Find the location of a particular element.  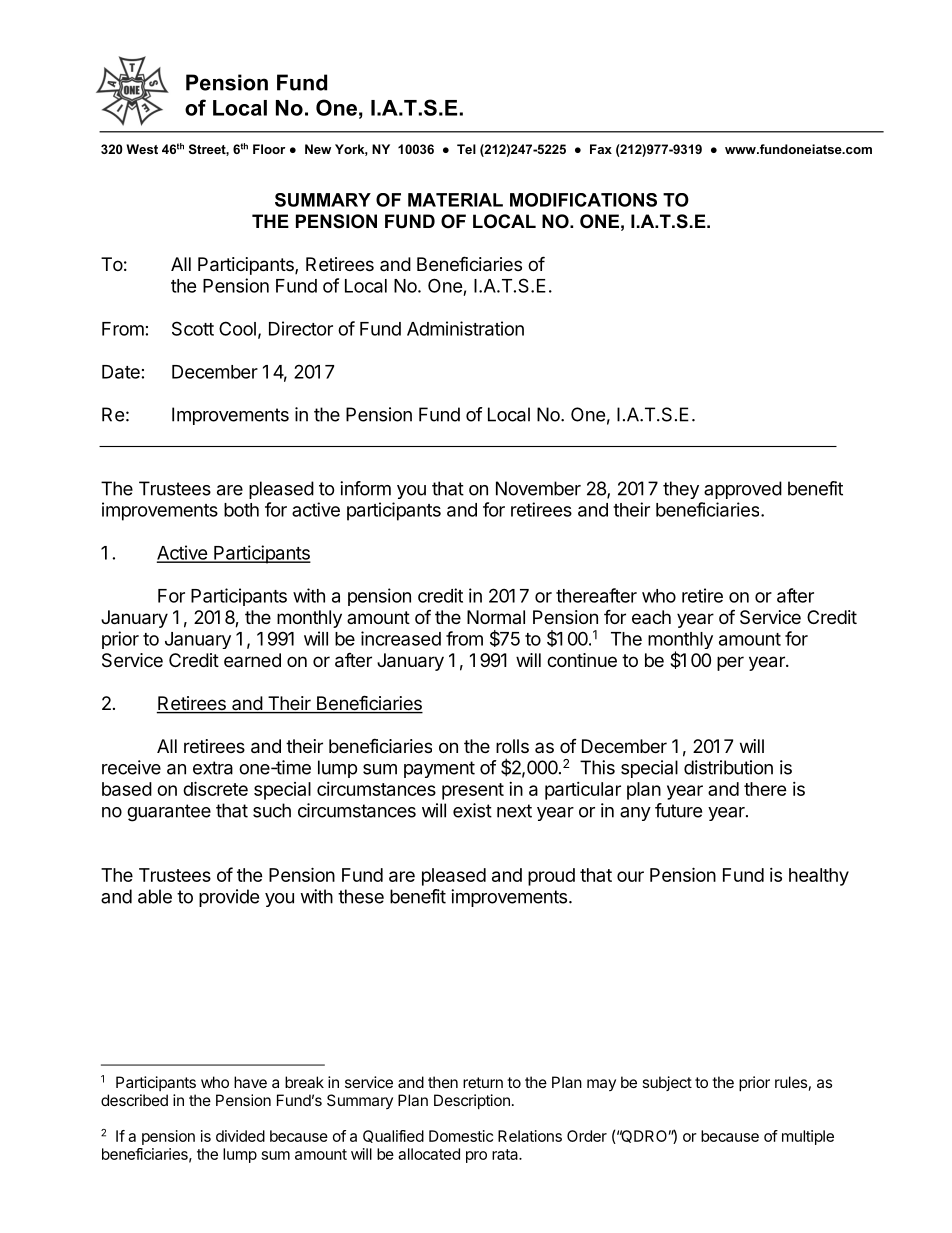

per is located at coordinates (730, 663).
